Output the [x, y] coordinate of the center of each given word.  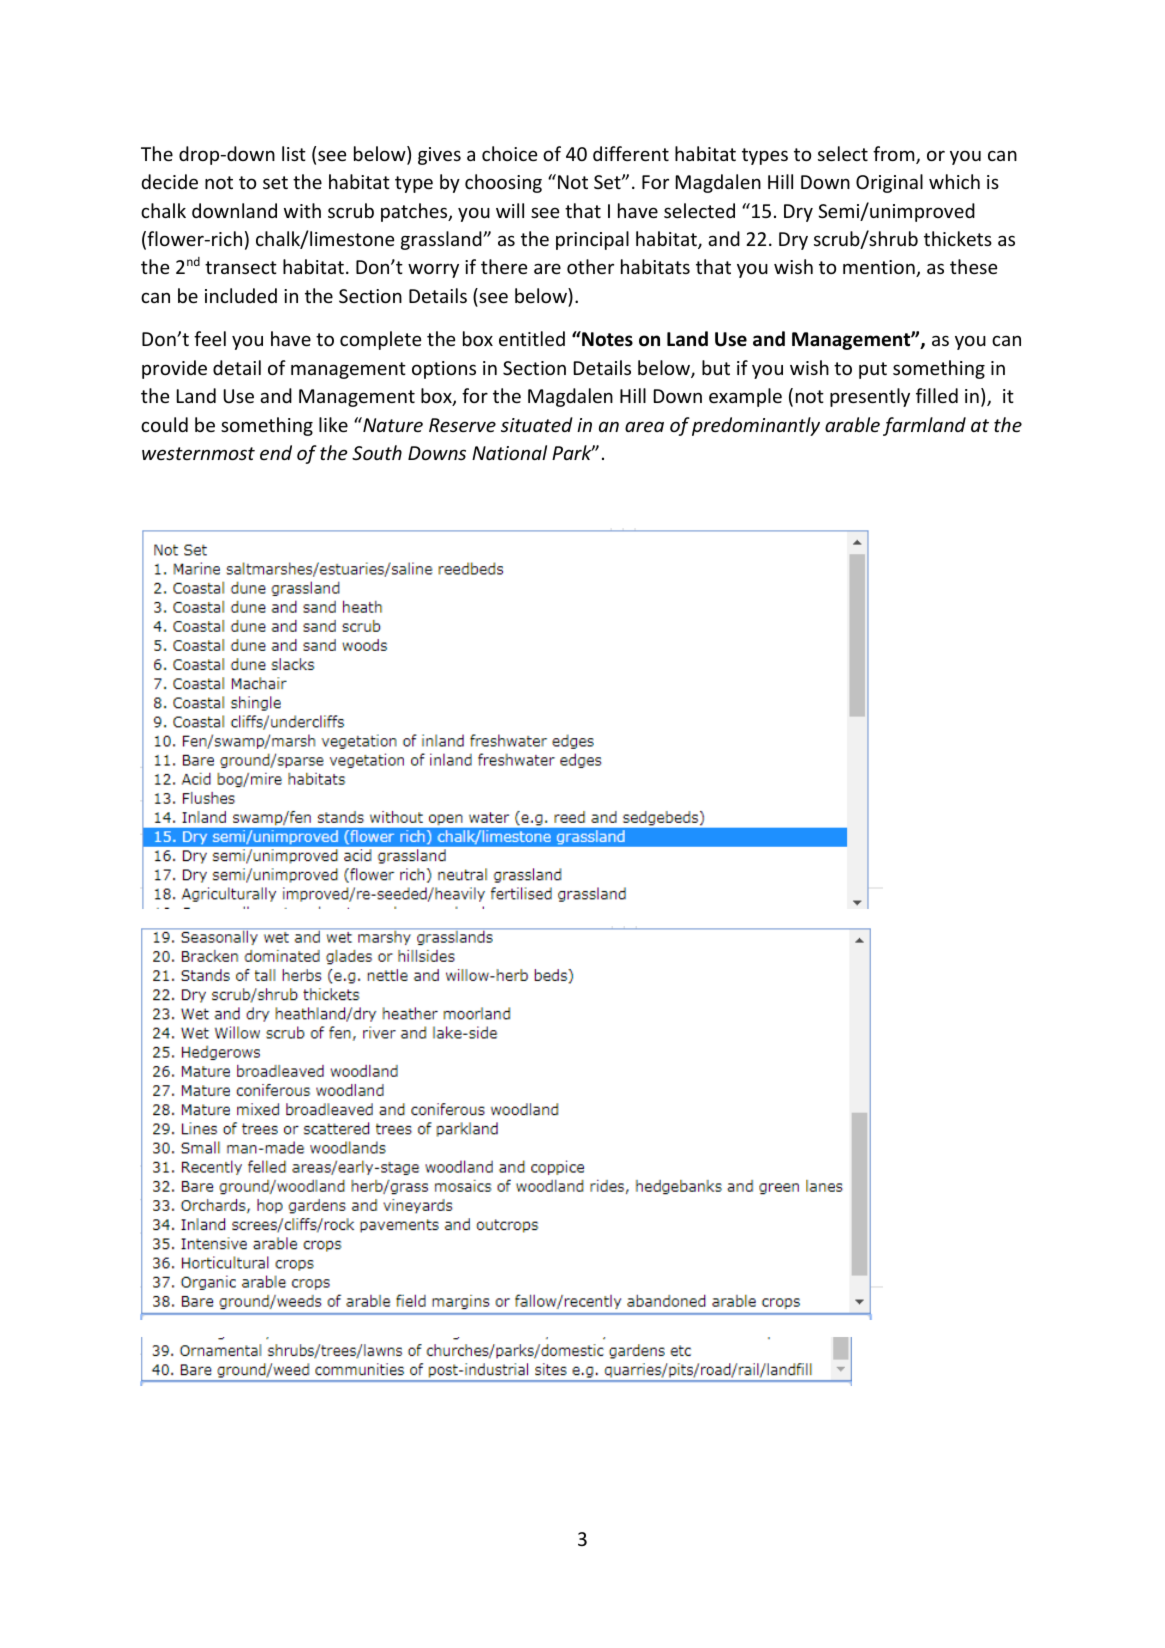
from [895, 155]
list [294, 153]
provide [174, 369]
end [276, 452]
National [509, 452]
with [302, 210]
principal [592, 240]
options [444, 370]
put [873, 370]
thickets [958, 238]
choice [509, 153]
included [241, 295]
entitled [532, 338]
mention [880, 268]
